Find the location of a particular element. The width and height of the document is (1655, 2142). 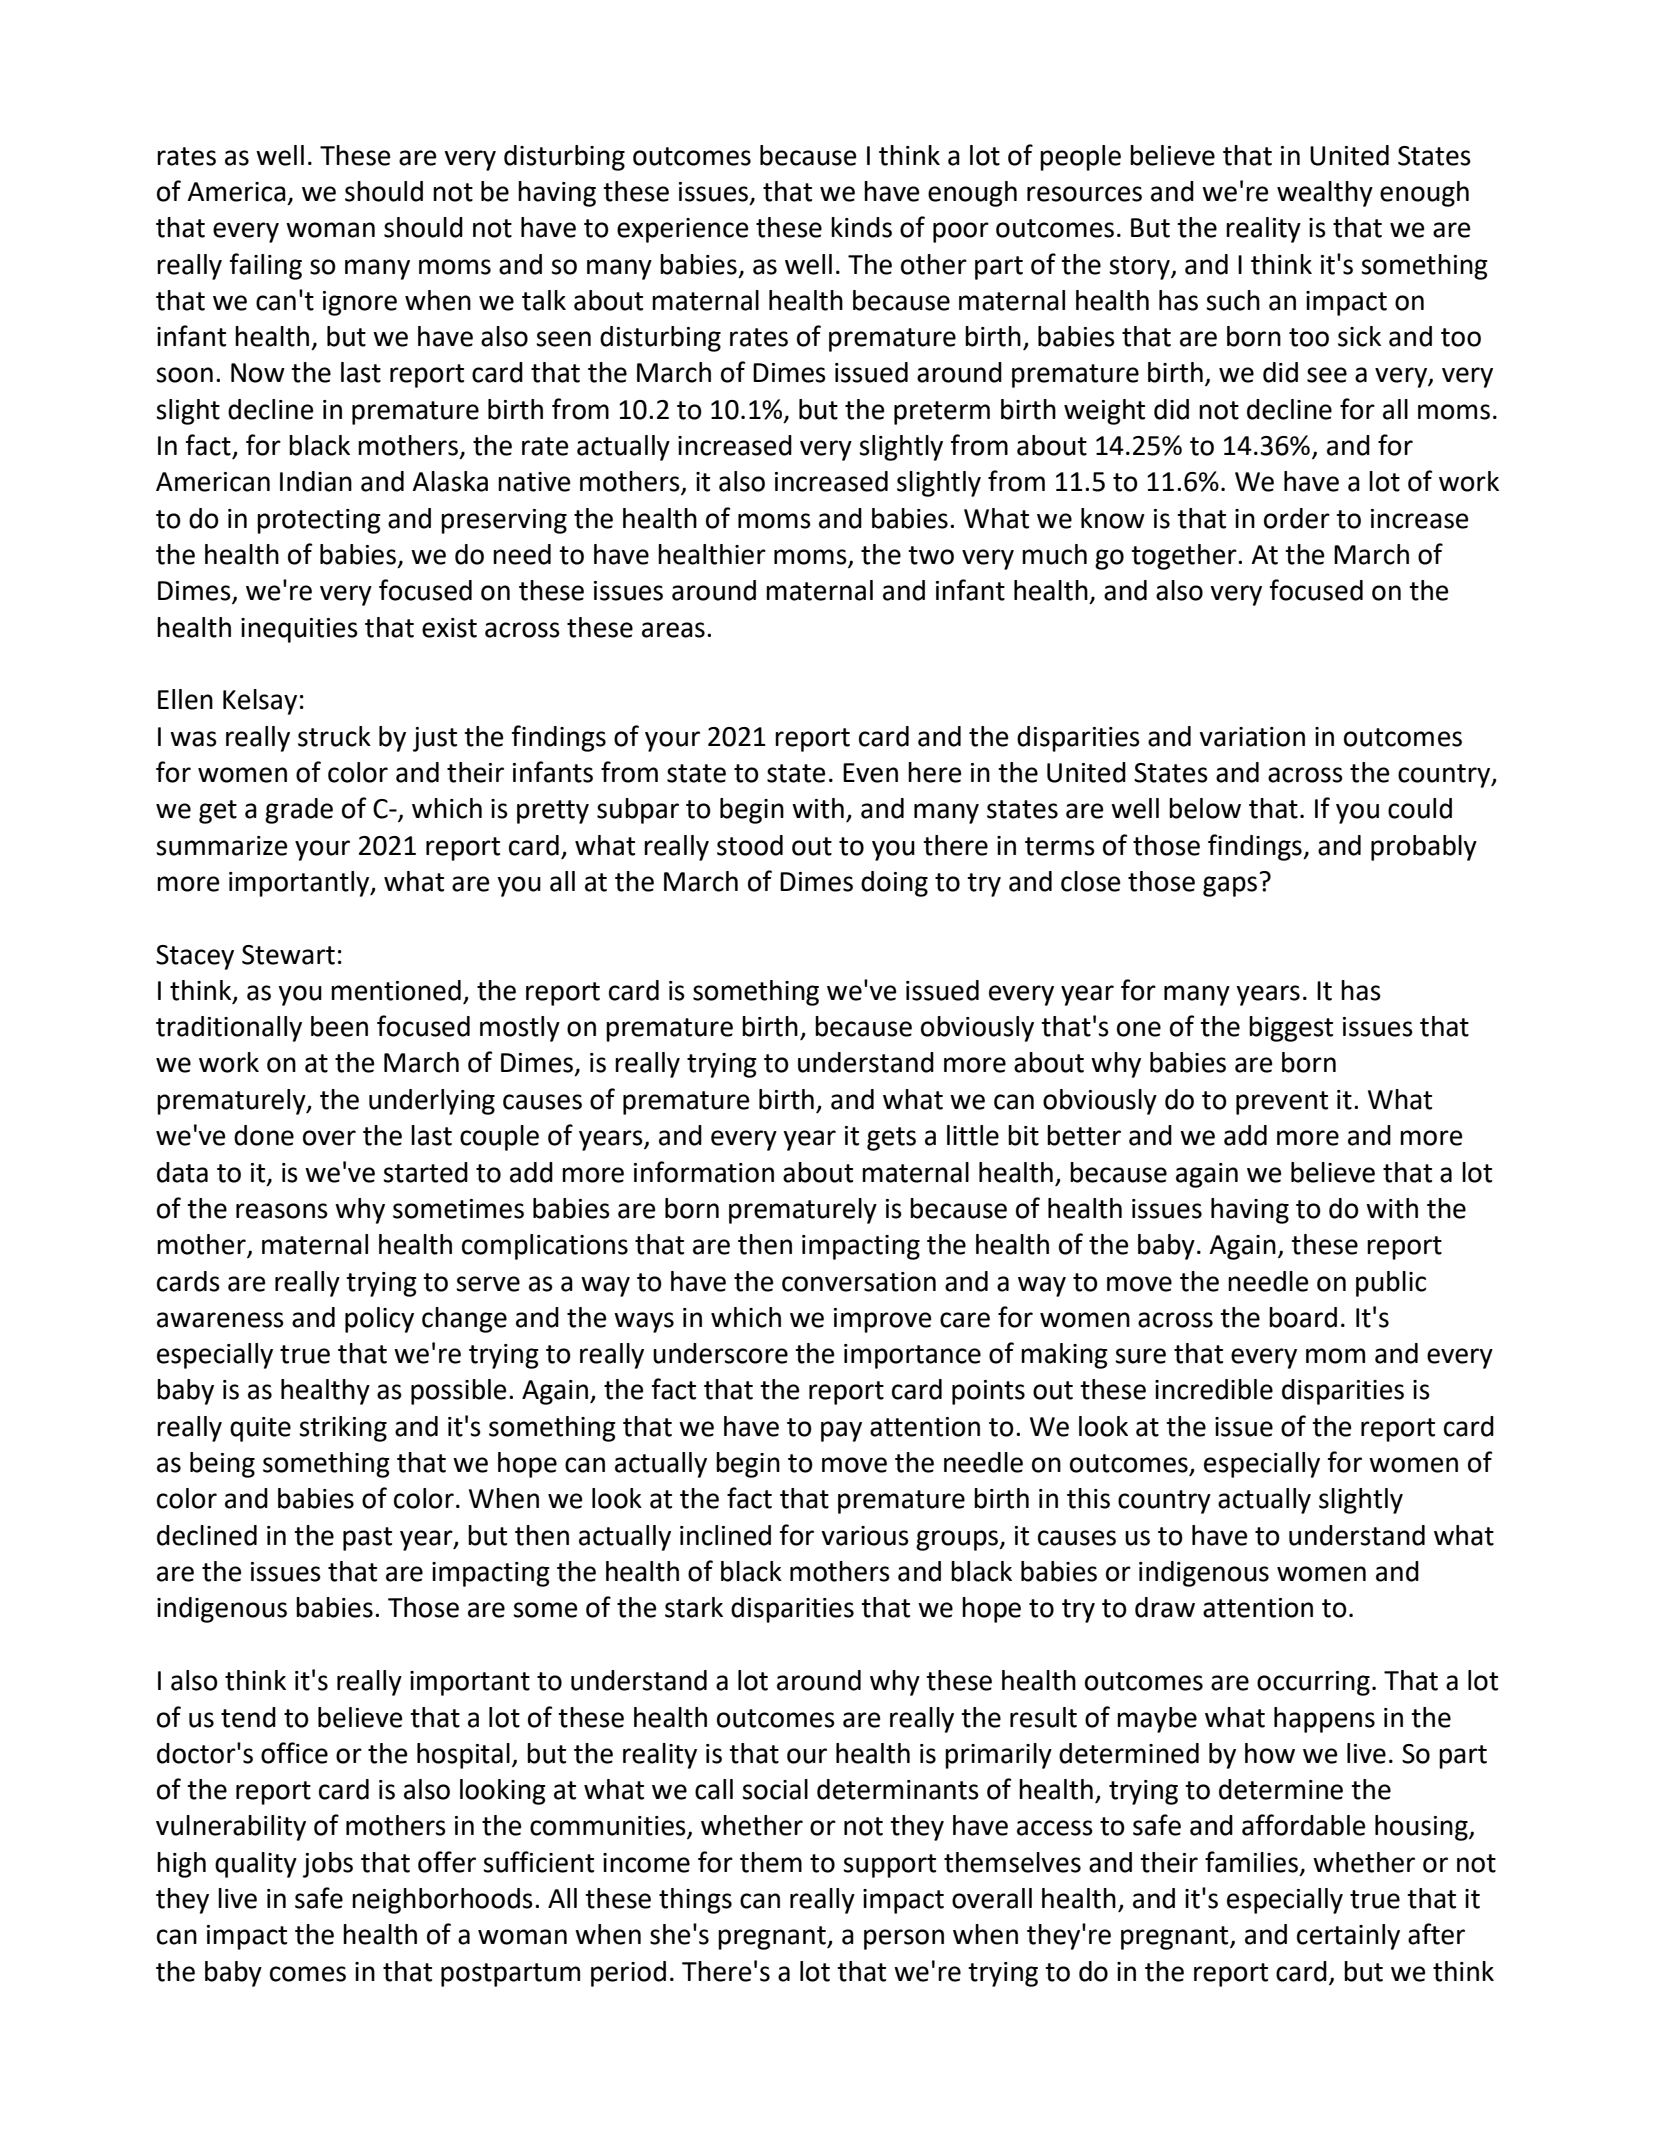

failing is located at coordinates (266, 266).
